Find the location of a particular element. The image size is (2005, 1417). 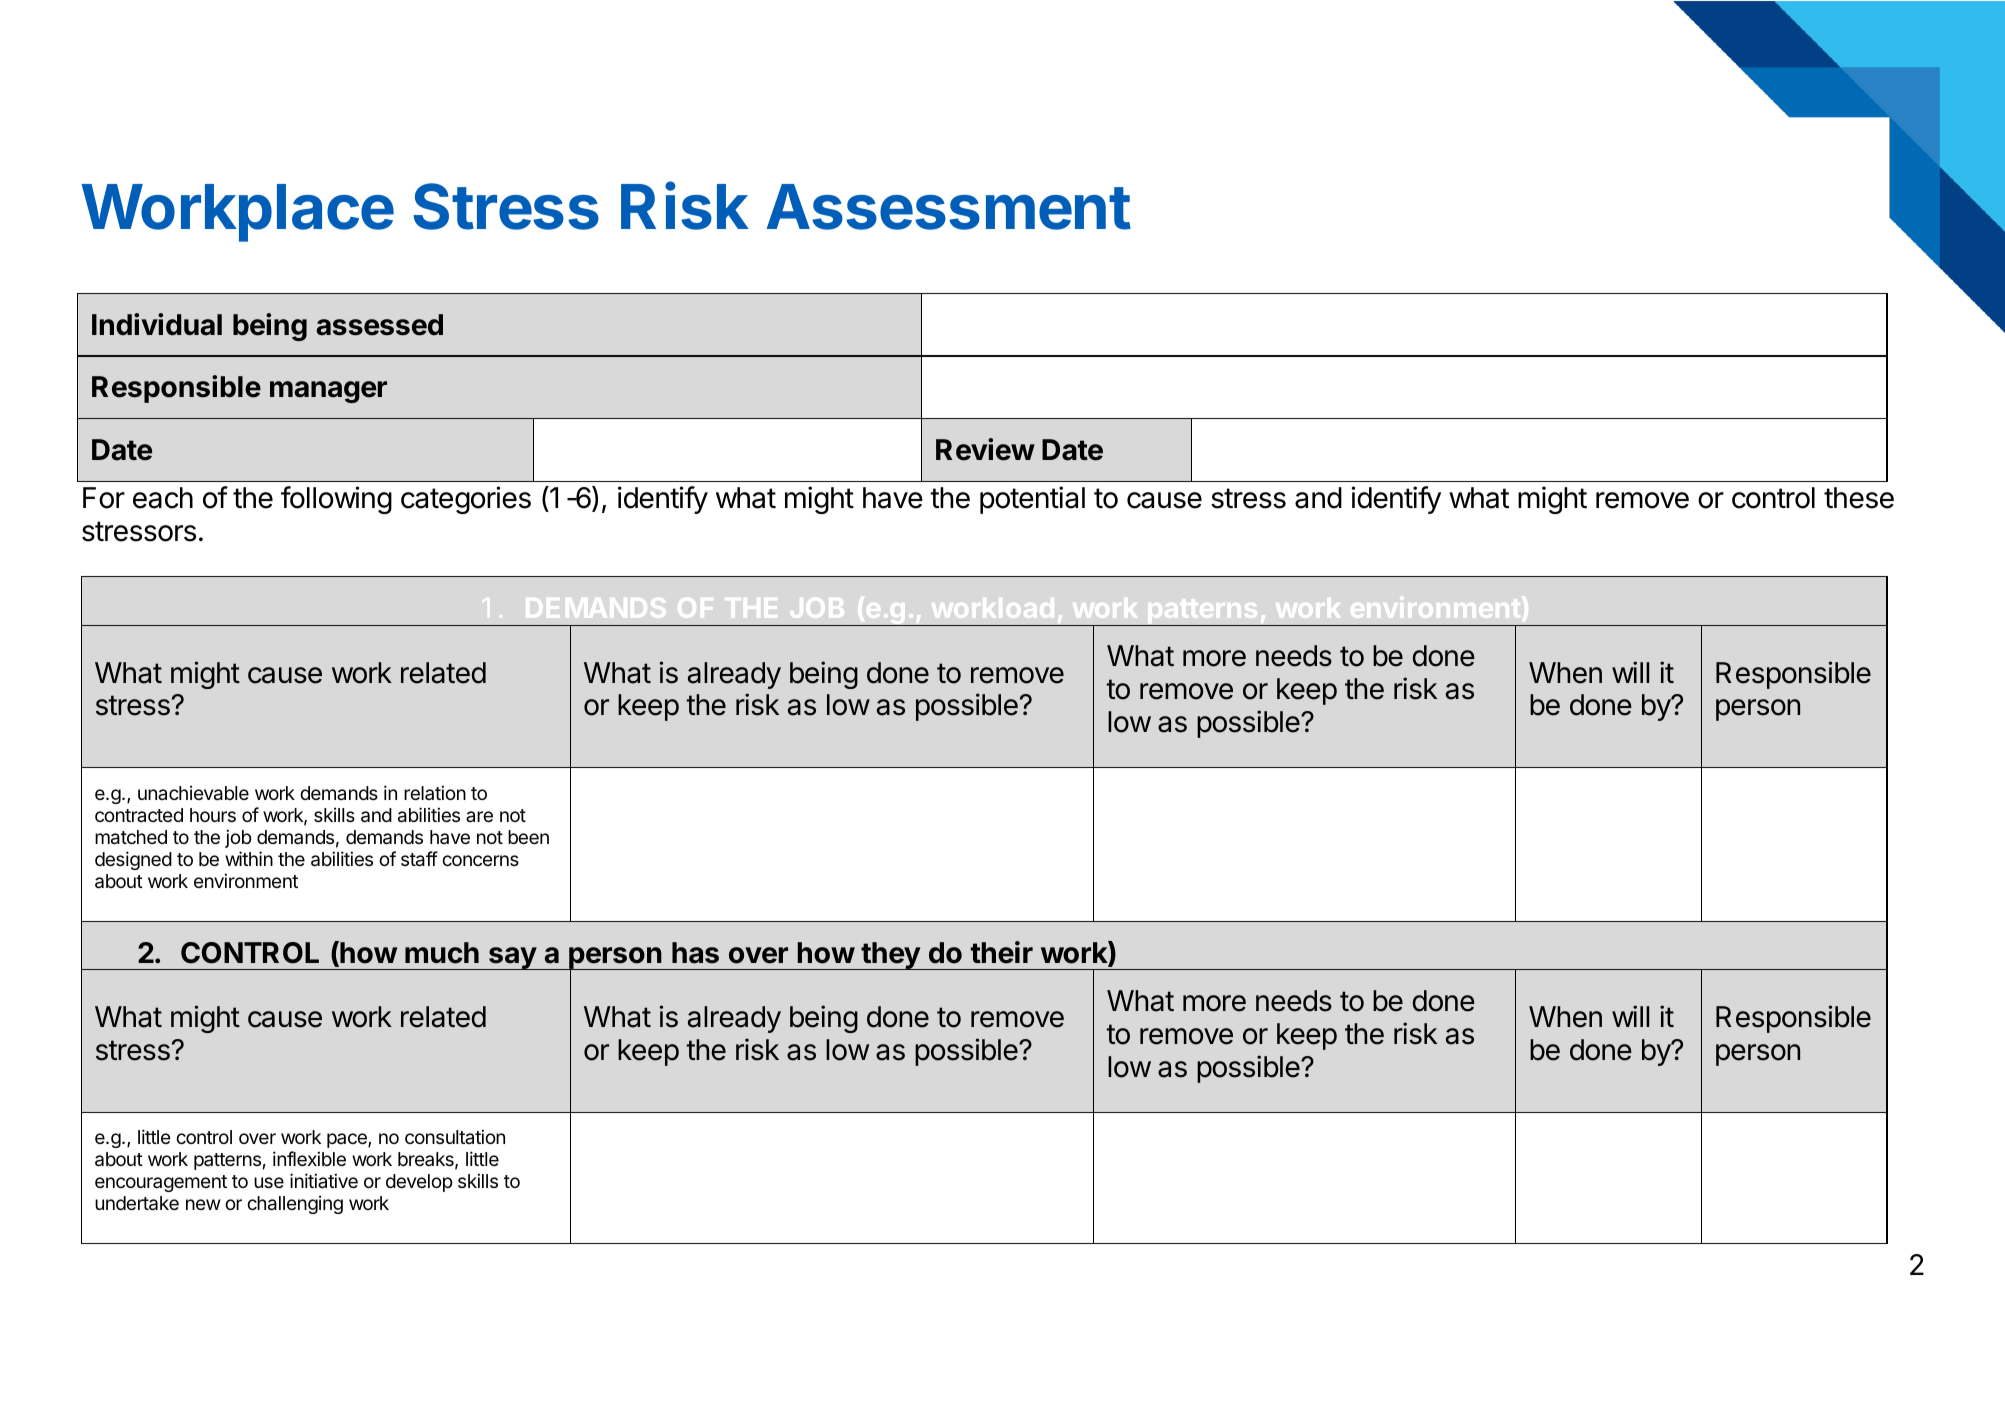

Review is located at coordinates (985, 449).
